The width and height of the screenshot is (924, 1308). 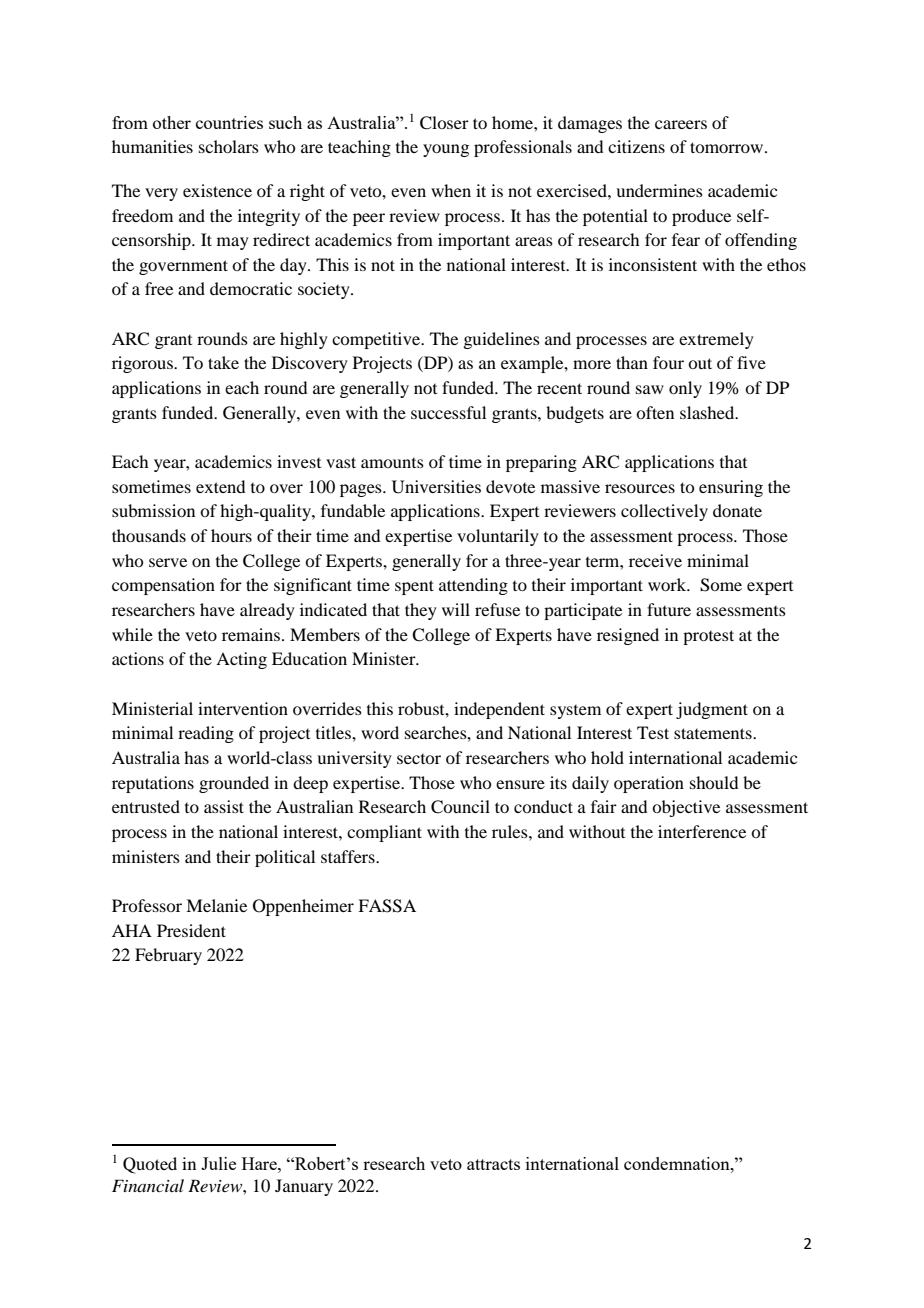 I want to click on Julie, so click(x=218, y=1163).
